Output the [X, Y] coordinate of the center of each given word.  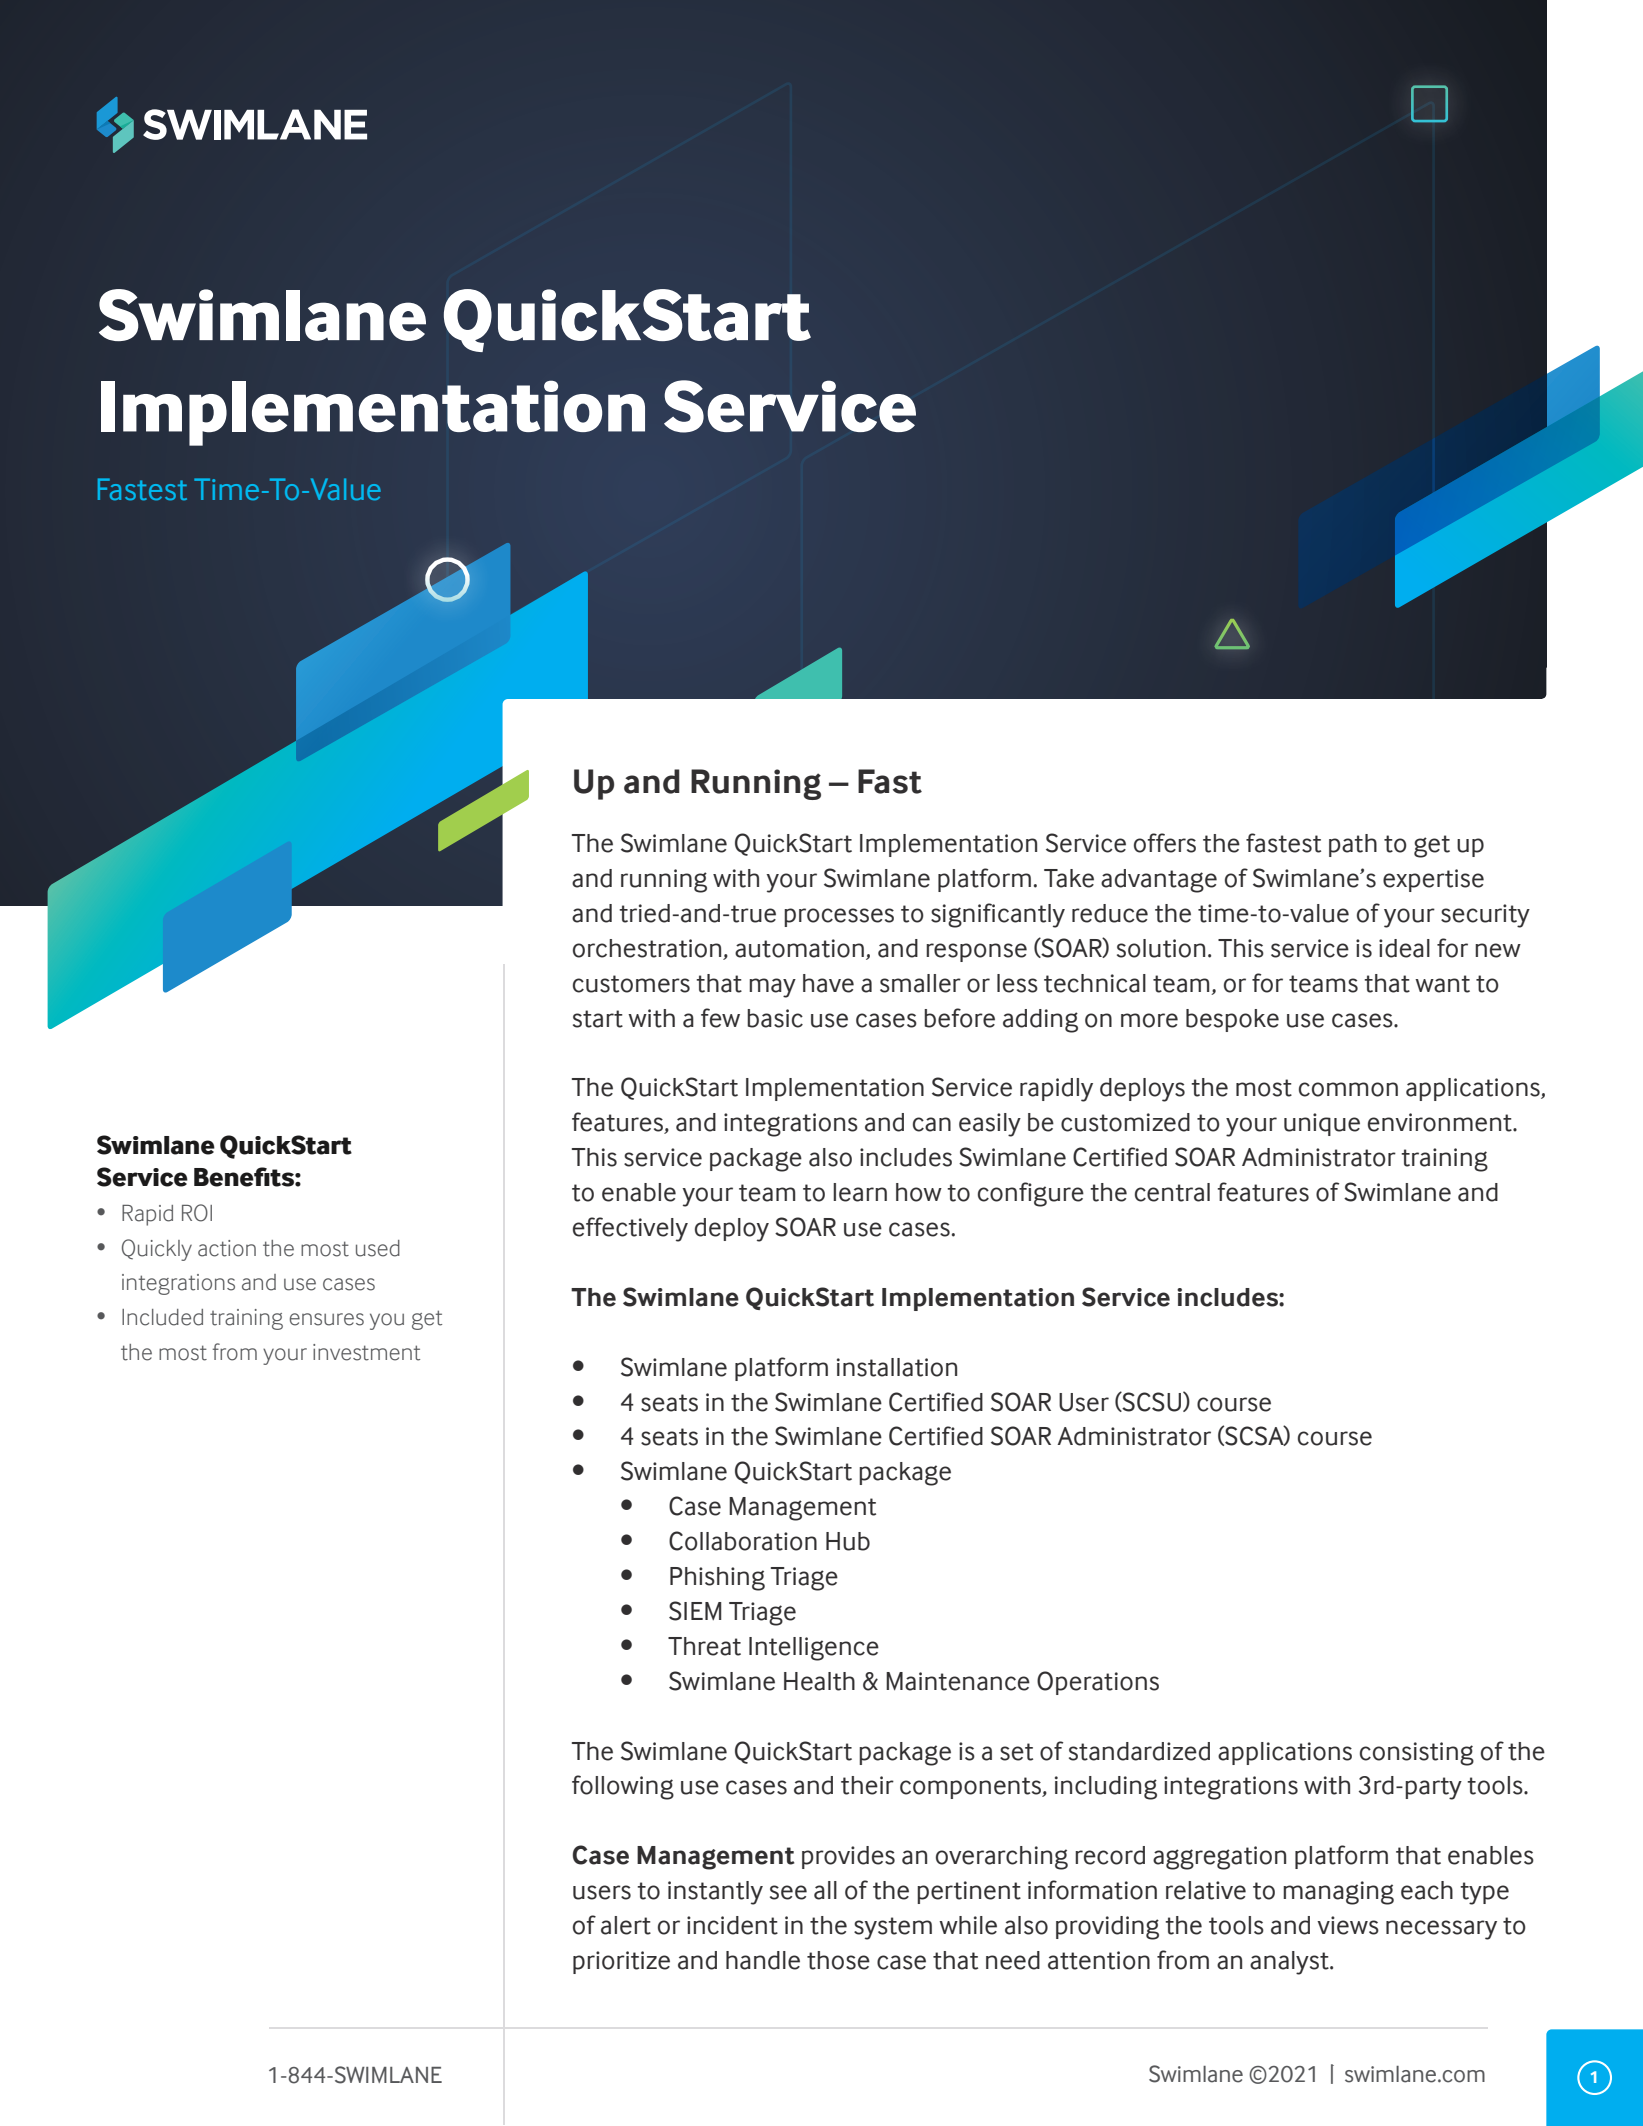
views [1348, 1925]
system [893, 1928]
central [1172, 1192]
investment [366, 1352]
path [1353, 845]
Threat [704, 1646]
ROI [197, 1213]
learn [860, 1192]
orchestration [648, 949]
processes [839, 917]
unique [1322, 1124]
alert [626, 1925]
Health [819, 1681]
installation [897, 1367]
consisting [1417, 1754]
